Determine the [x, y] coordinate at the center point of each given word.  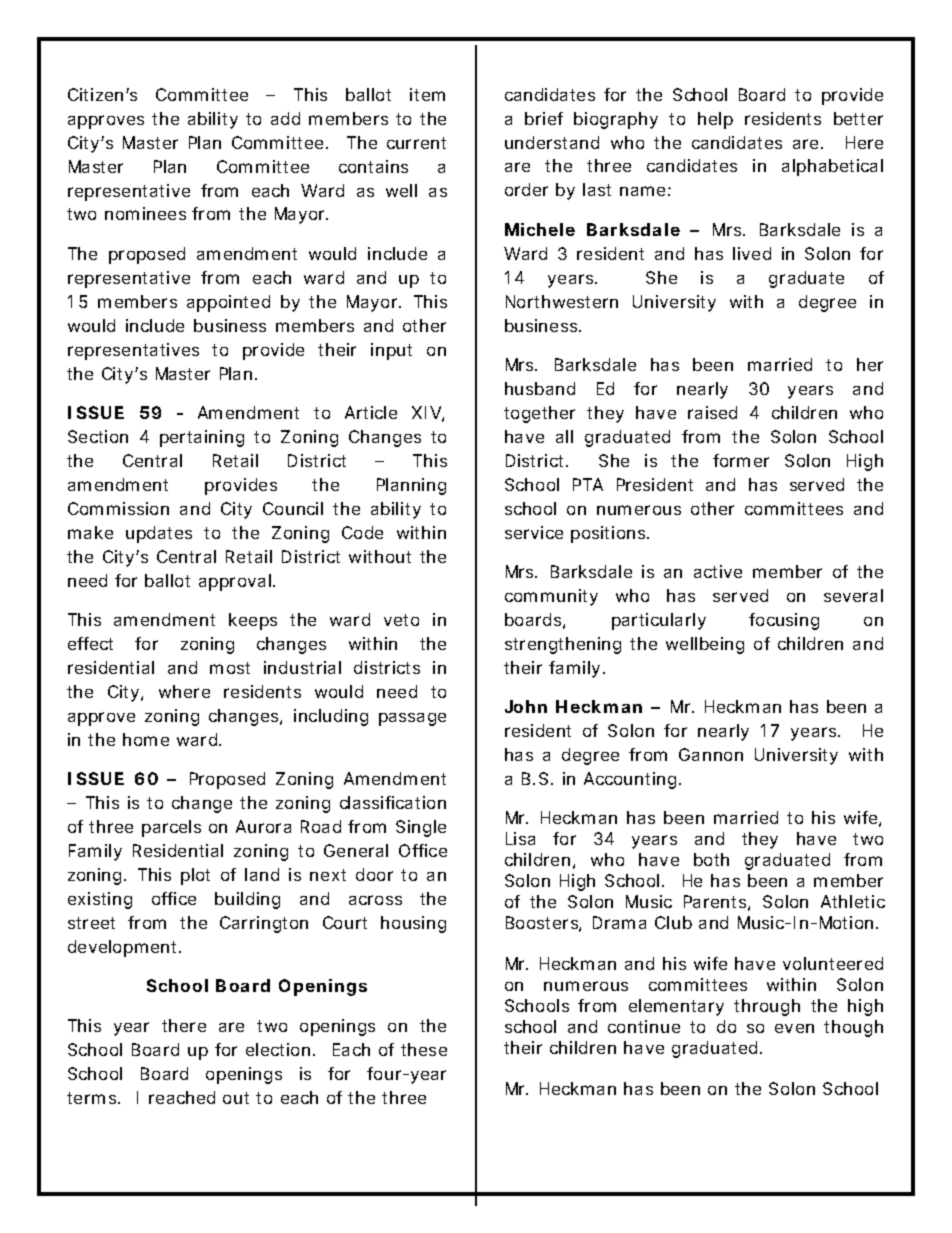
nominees [145, 213]
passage [412, 719]
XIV [428, 414]
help [715, 120]
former [741, 460]
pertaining [202, 438]
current [416, 143]
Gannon [711, 754]
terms [93, 1098]
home [146, 739]
